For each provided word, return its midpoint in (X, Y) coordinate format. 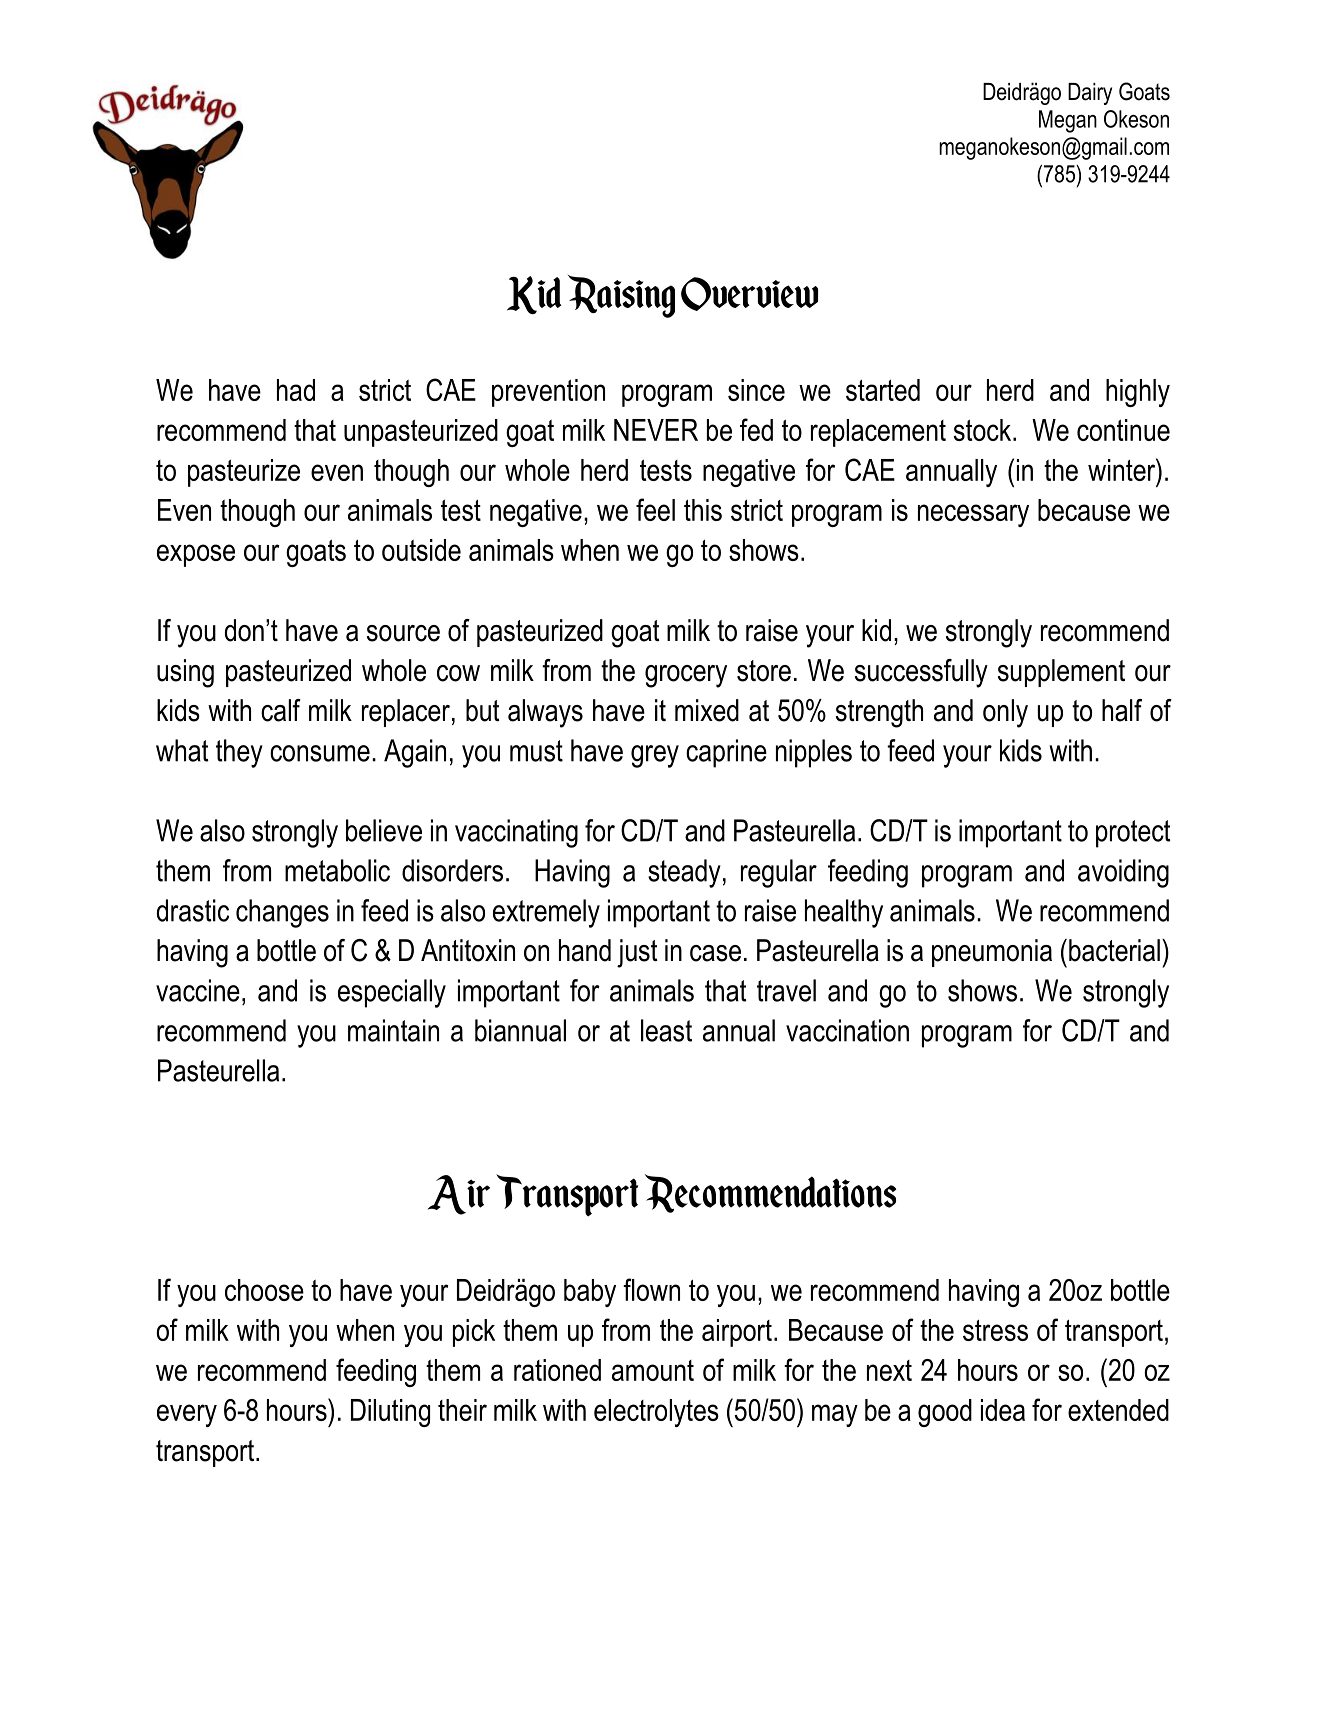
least (666, 1030)
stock (984, 430)
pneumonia (992, 953)
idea (1003, 1410)
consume (320, 753)
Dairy (1090, 94)
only (1005, 713)
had (296, 390)
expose (196, 555)
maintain (393, 1030)
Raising (621, 296)
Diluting (390, 1413)
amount (653, 1370)
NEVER (656, 430)
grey (655, 756)
